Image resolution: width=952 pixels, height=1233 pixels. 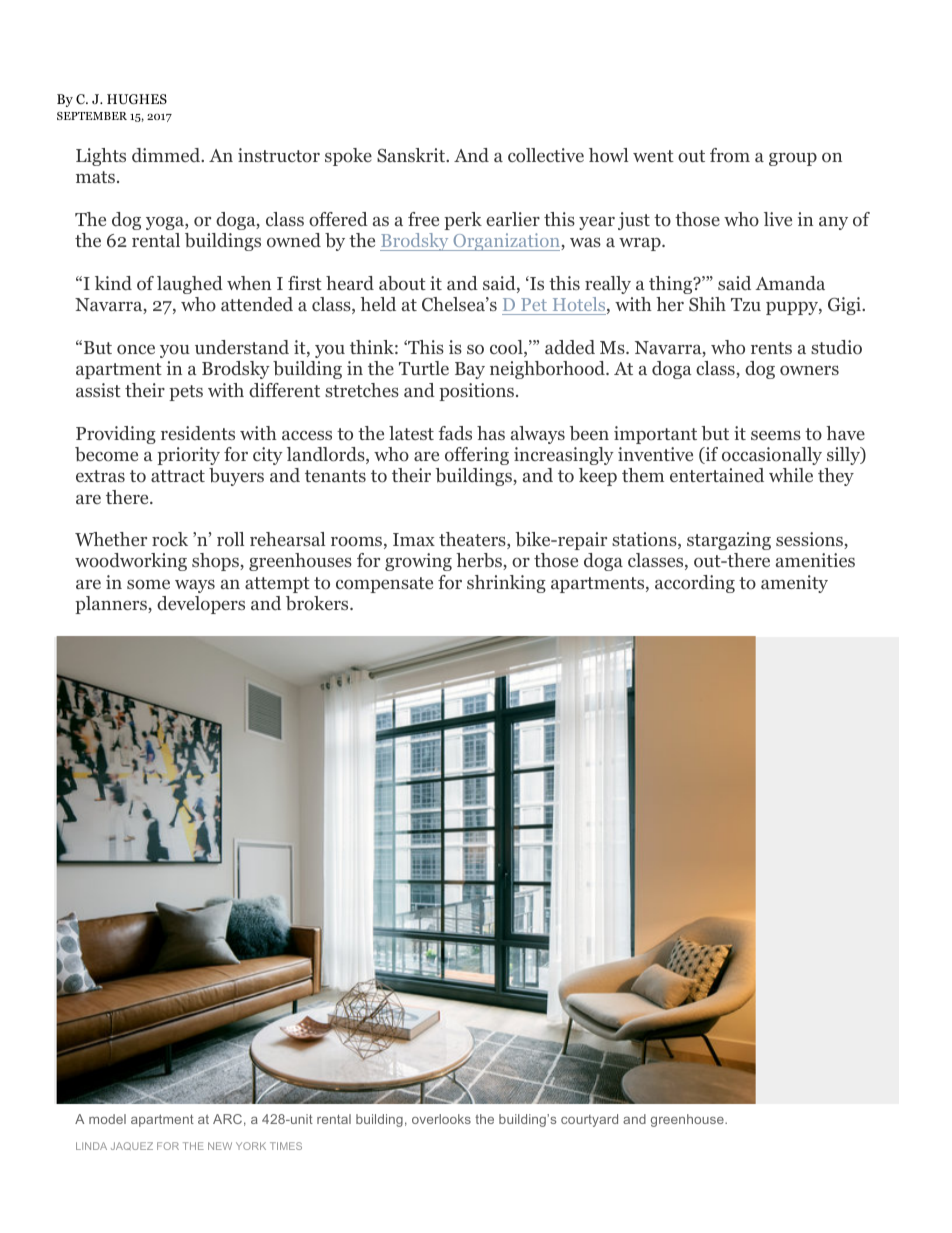 What do you see at coordinates (772, 456) in the screenshot?
I see `occasionally` at bounding box center [772, 456].
